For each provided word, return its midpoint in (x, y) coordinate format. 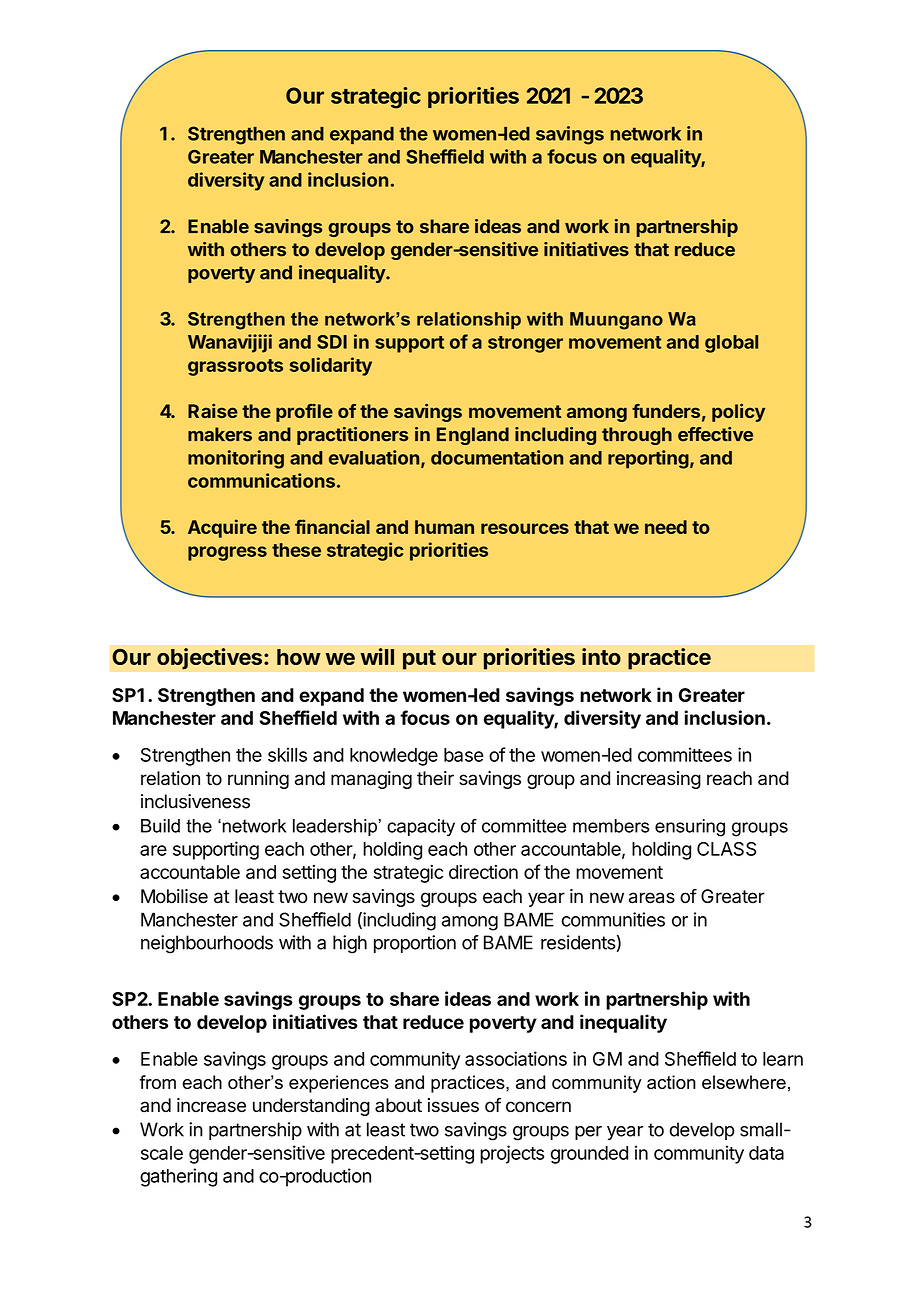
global (731, 344)
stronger (525, 344)
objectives (209, 659)
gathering (178, 1177)
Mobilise (174, 896)
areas (652, 898)
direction (483, 871)
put (419, 660)
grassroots (235, 367)
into (601, 656)
